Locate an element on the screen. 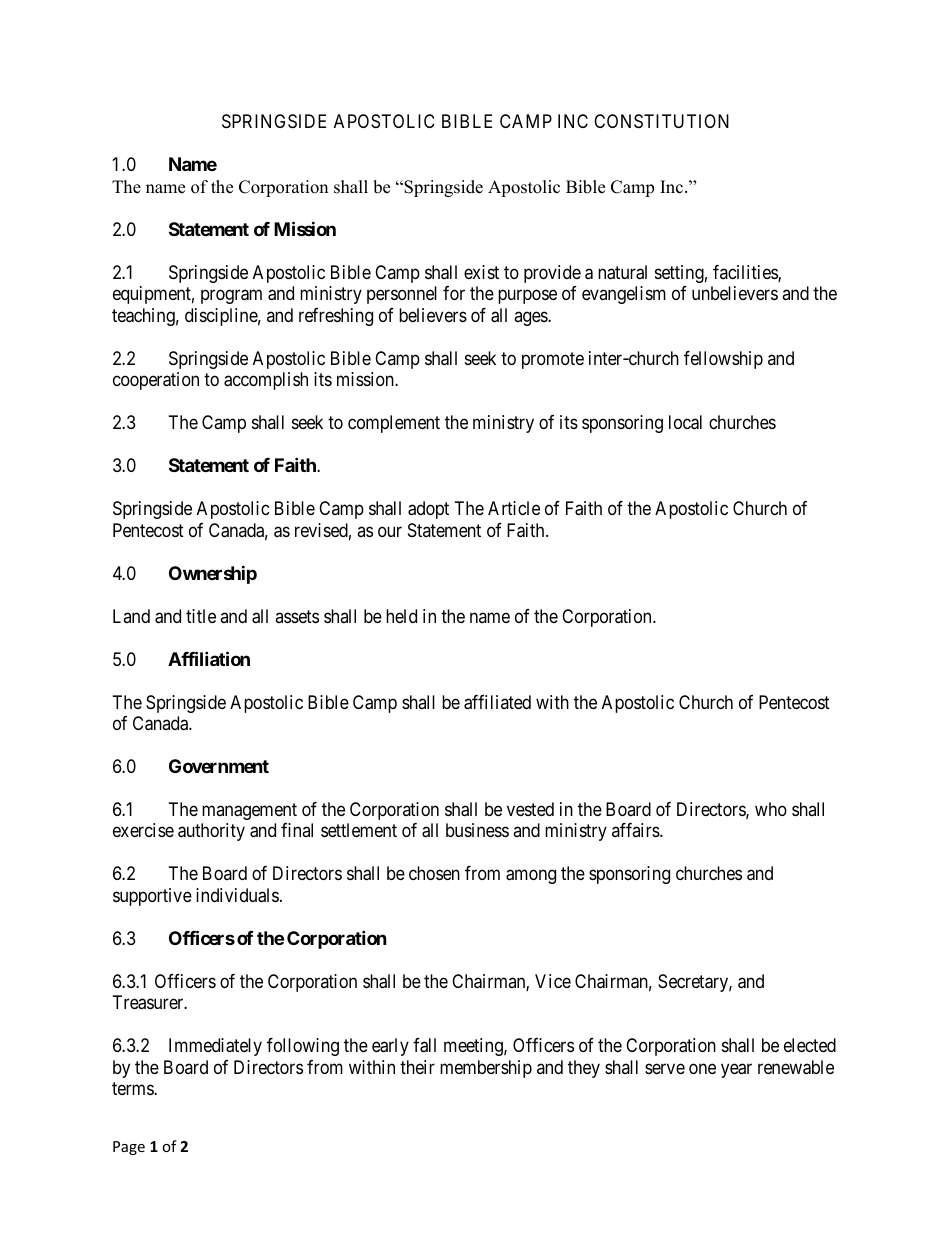  who is located at coordinates (771, 809).
